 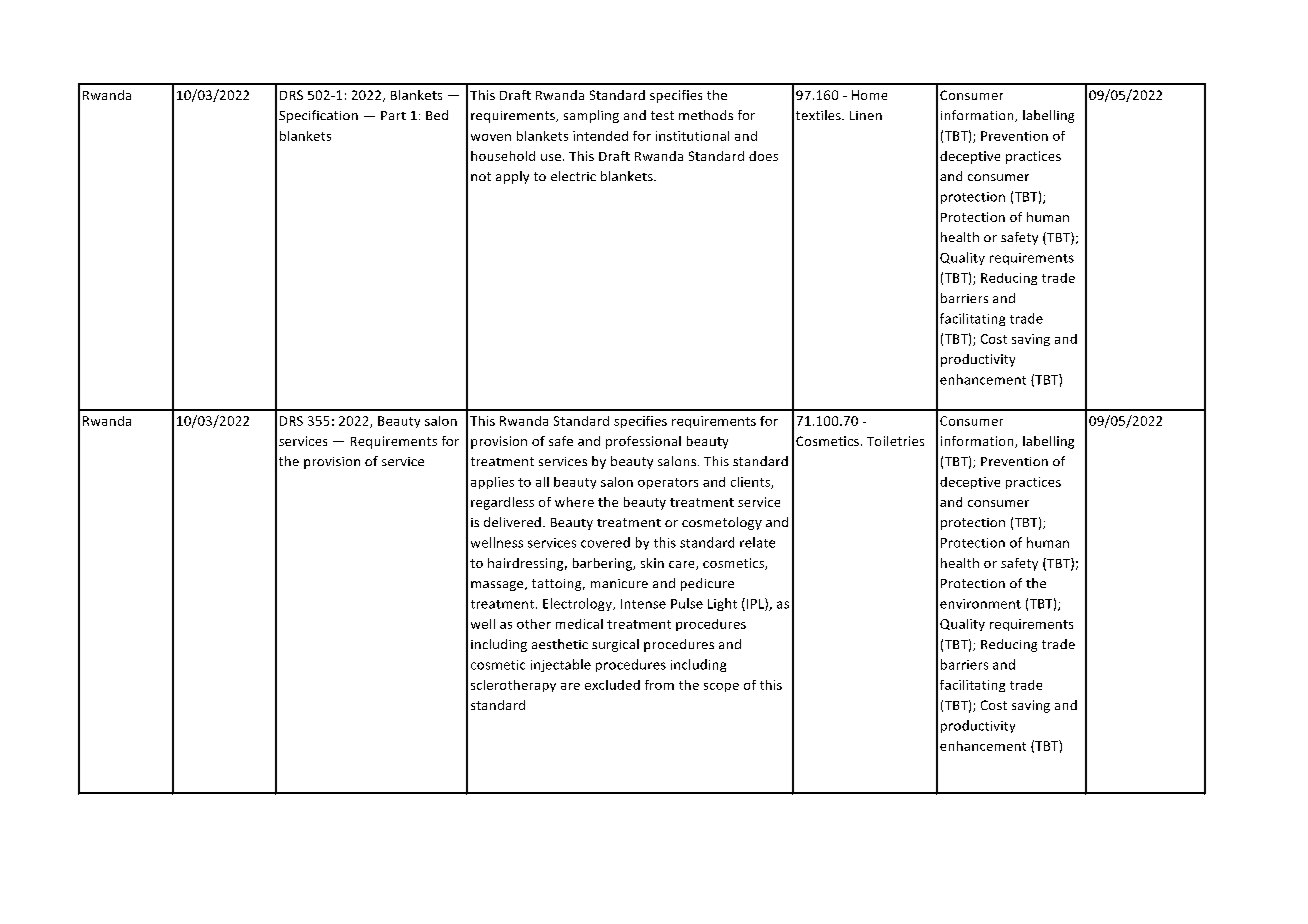 What do you see at coordinates (662, 115) in the screenshot?
I see `test` at bounding box center [662, 115].
